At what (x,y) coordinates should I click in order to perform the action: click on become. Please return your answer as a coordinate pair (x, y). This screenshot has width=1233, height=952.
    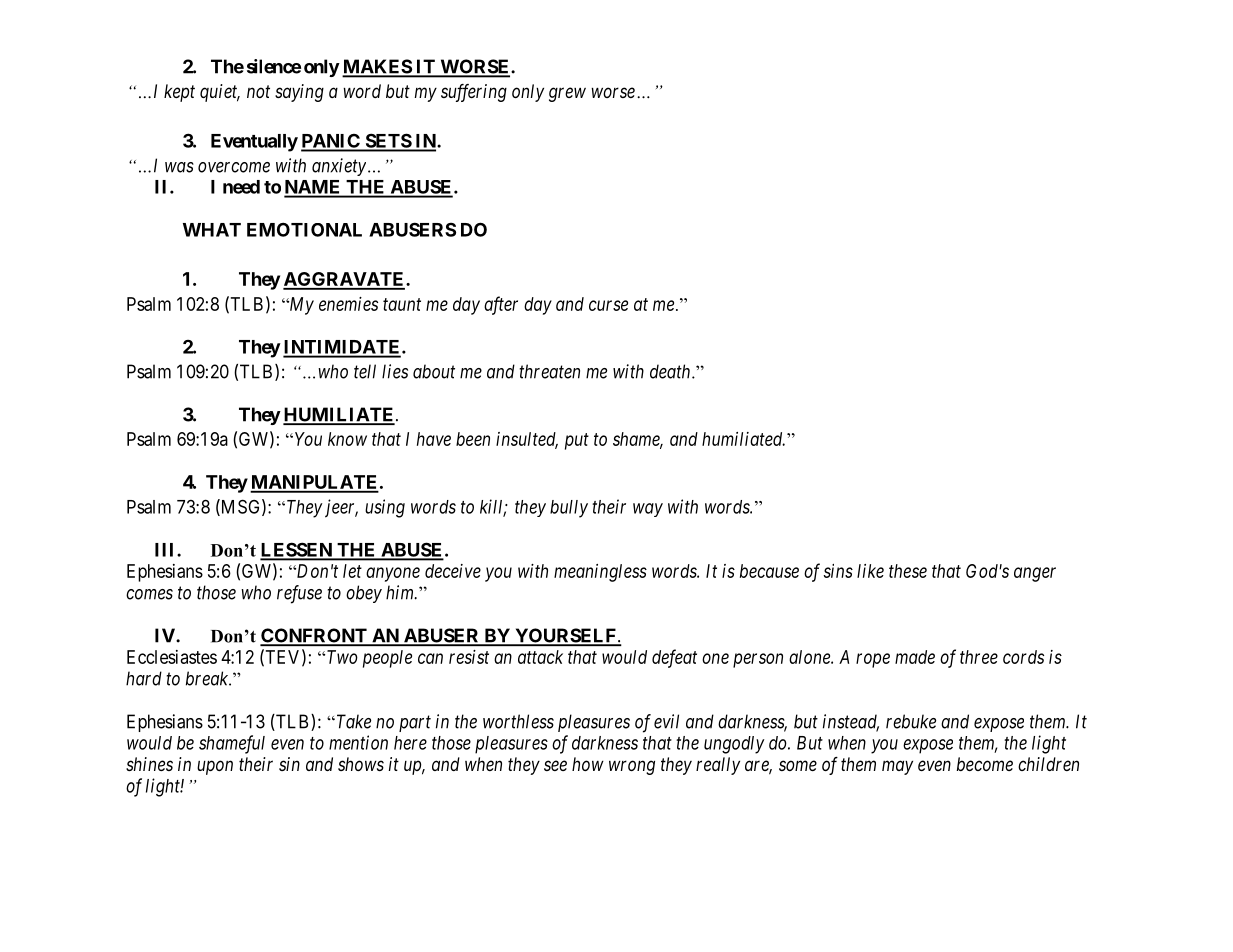
    Looking at the image, I should click on (984, 764).
